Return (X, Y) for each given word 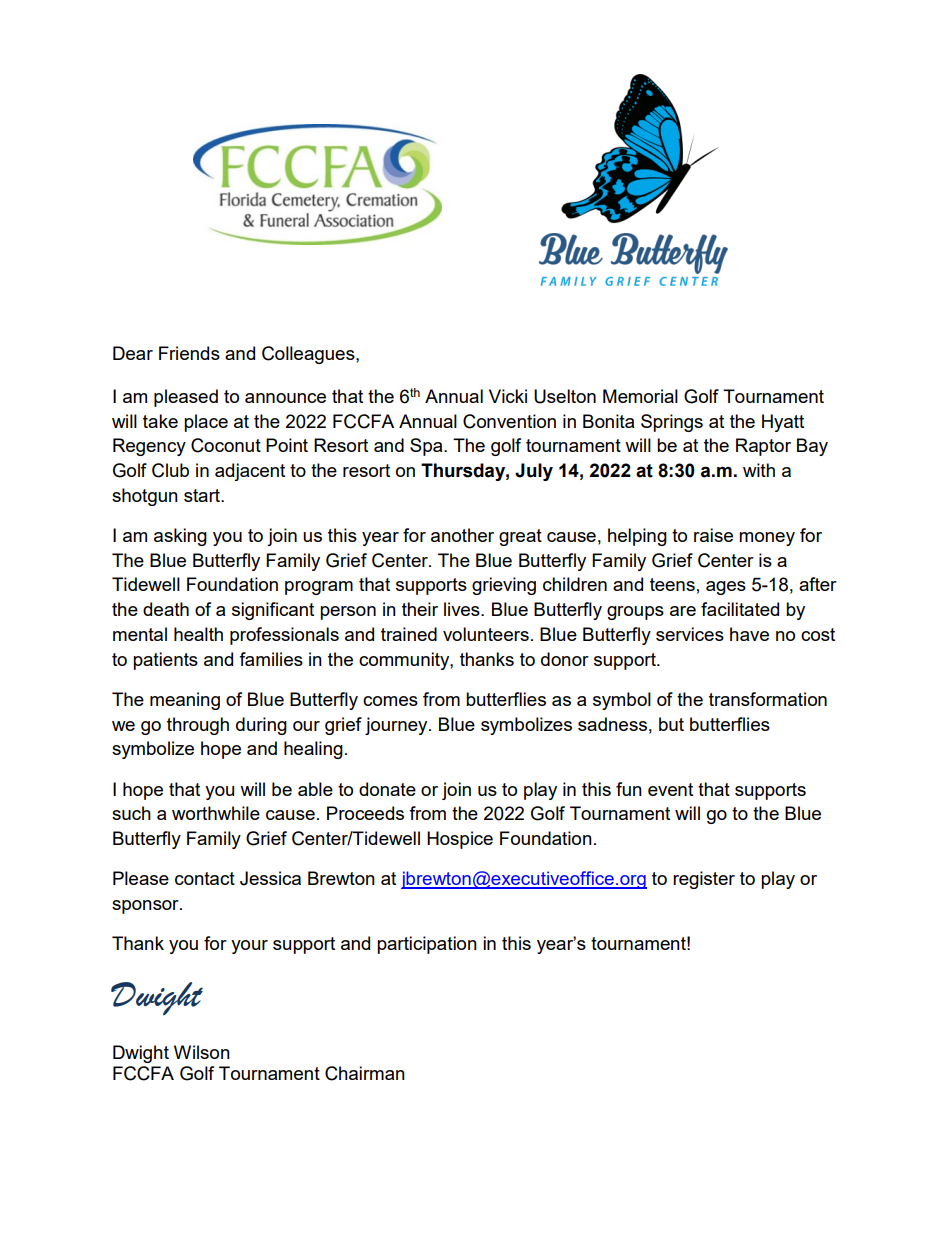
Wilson (202, 1052)
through (198, 726)
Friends (189, 353)
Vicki (508, 396)
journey (397, 726)
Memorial (640, 396)
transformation (768, 699)
